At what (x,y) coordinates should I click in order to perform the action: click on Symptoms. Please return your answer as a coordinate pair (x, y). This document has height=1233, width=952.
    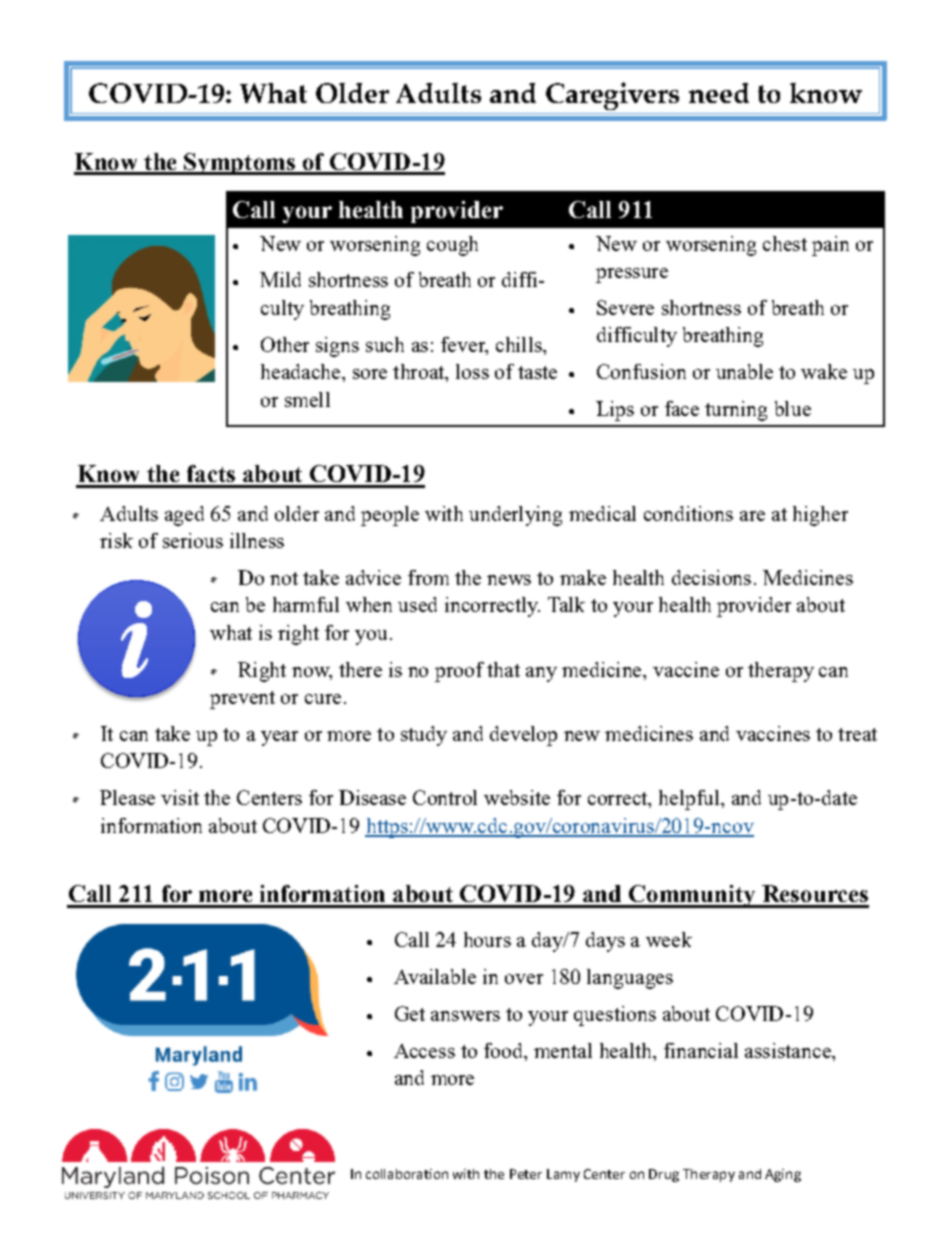
    Looking at the image, I should click on (239, 164).
